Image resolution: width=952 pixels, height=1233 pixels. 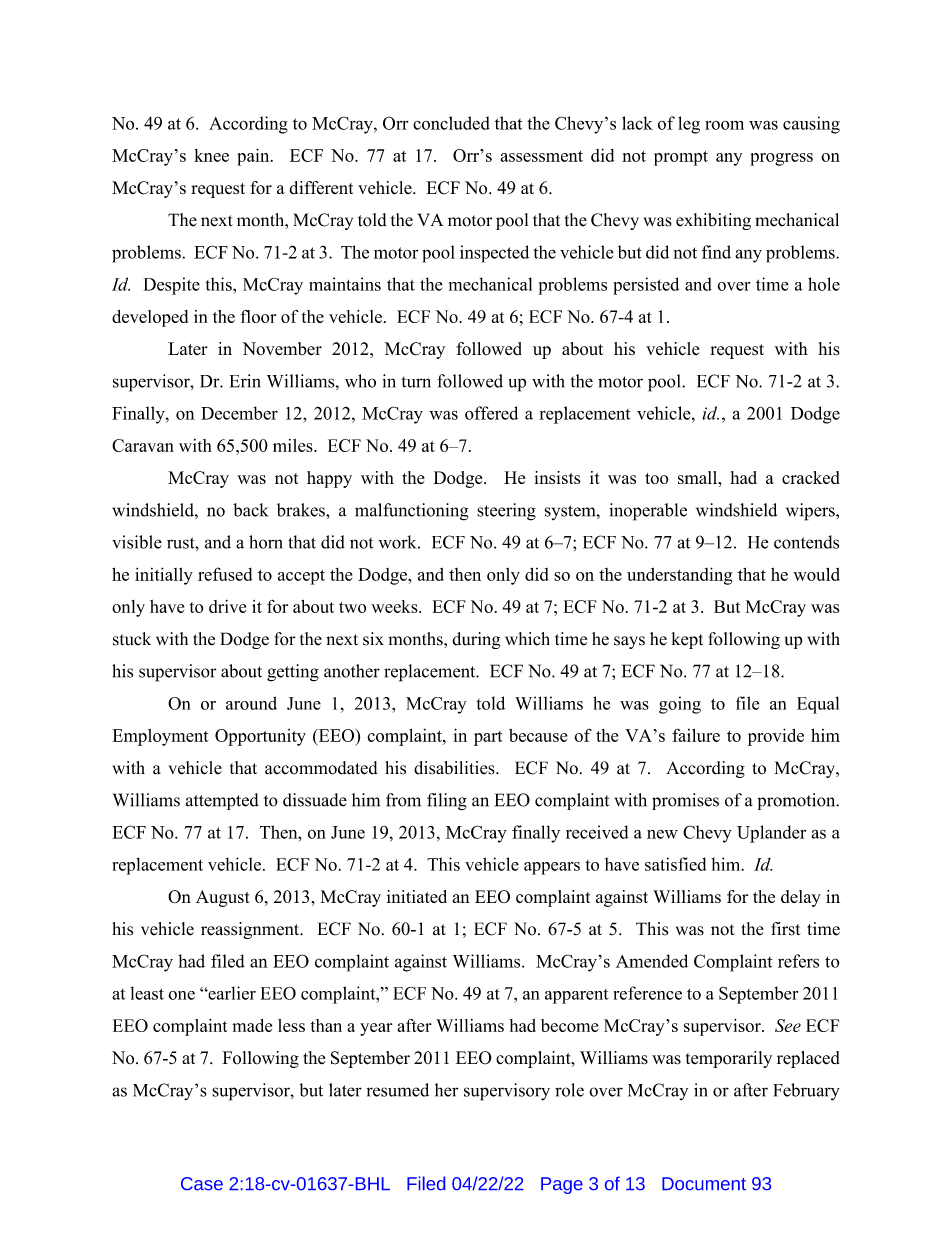 I want to click on promises, so click(x=685, y=801).
